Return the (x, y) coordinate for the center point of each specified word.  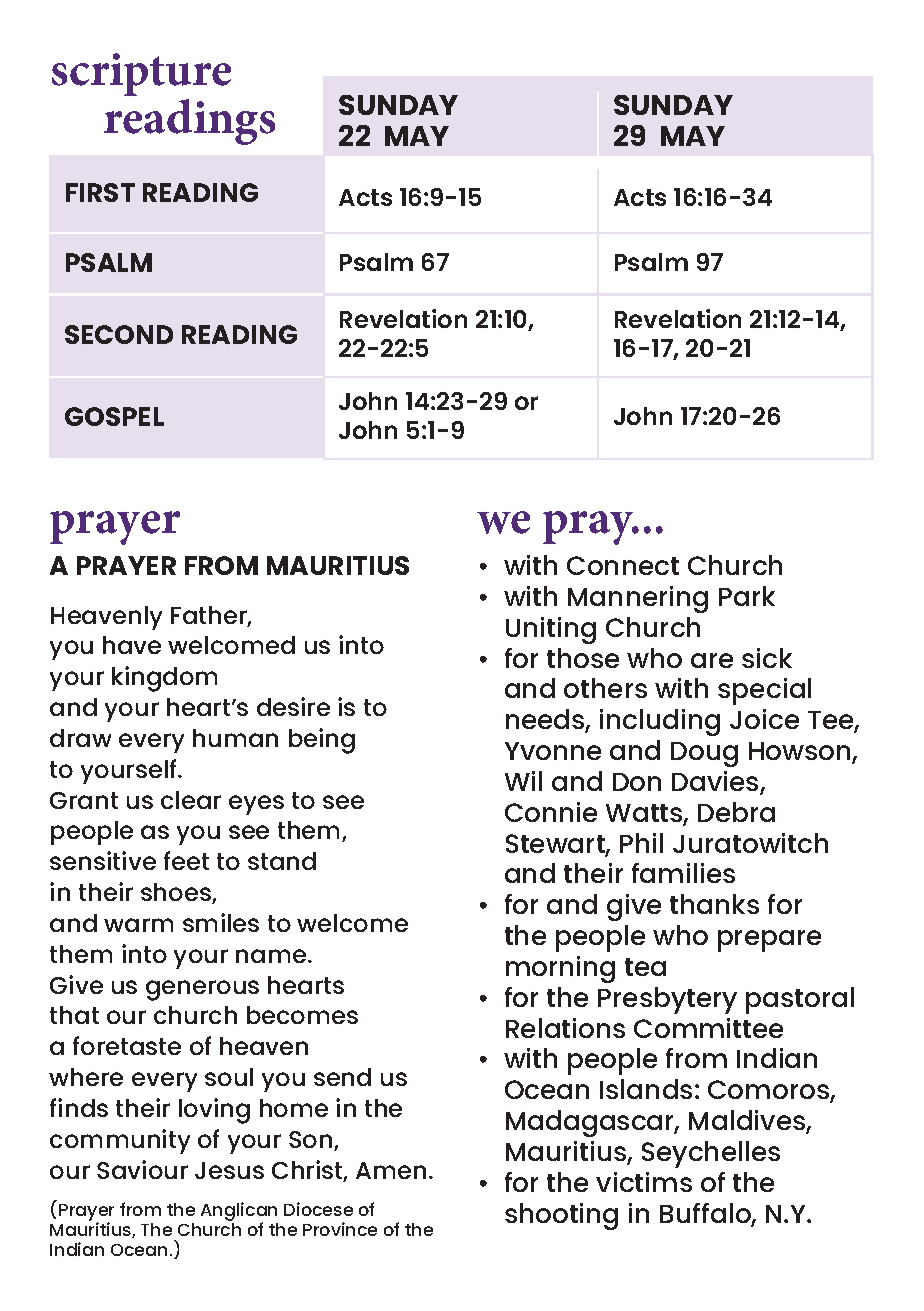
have (132, 645)
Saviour (142, 1169)
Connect (623, 565)
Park (747, 596)
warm (138, 925)
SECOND (119, 334)
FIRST (100, 192)
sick (767, 658)
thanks (714, 904)
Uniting (551, 630)
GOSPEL (114, 416)
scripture (141, 74)
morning (560, 969)
